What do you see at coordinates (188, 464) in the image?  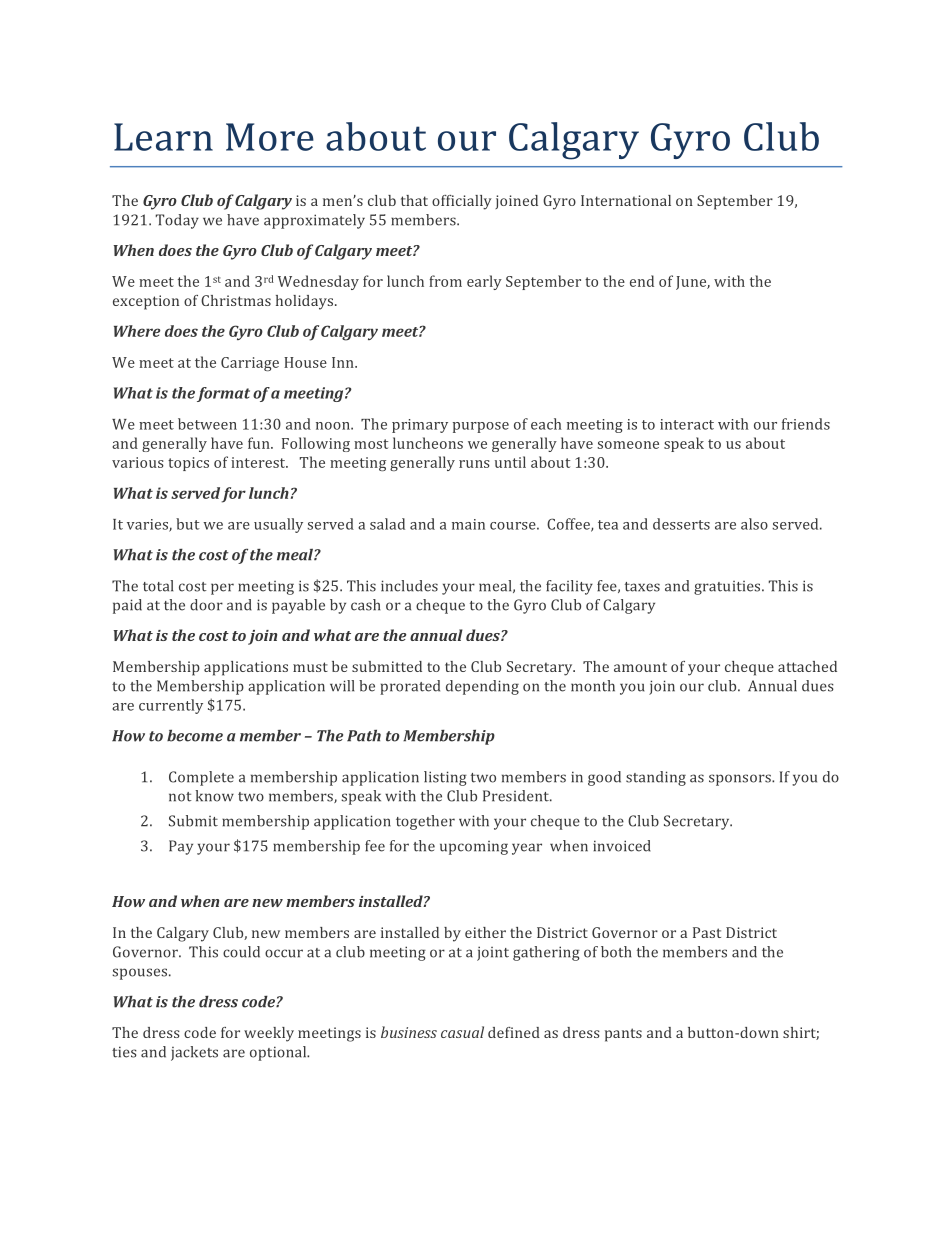 I see `topics` at bounding box center [188, 464].
